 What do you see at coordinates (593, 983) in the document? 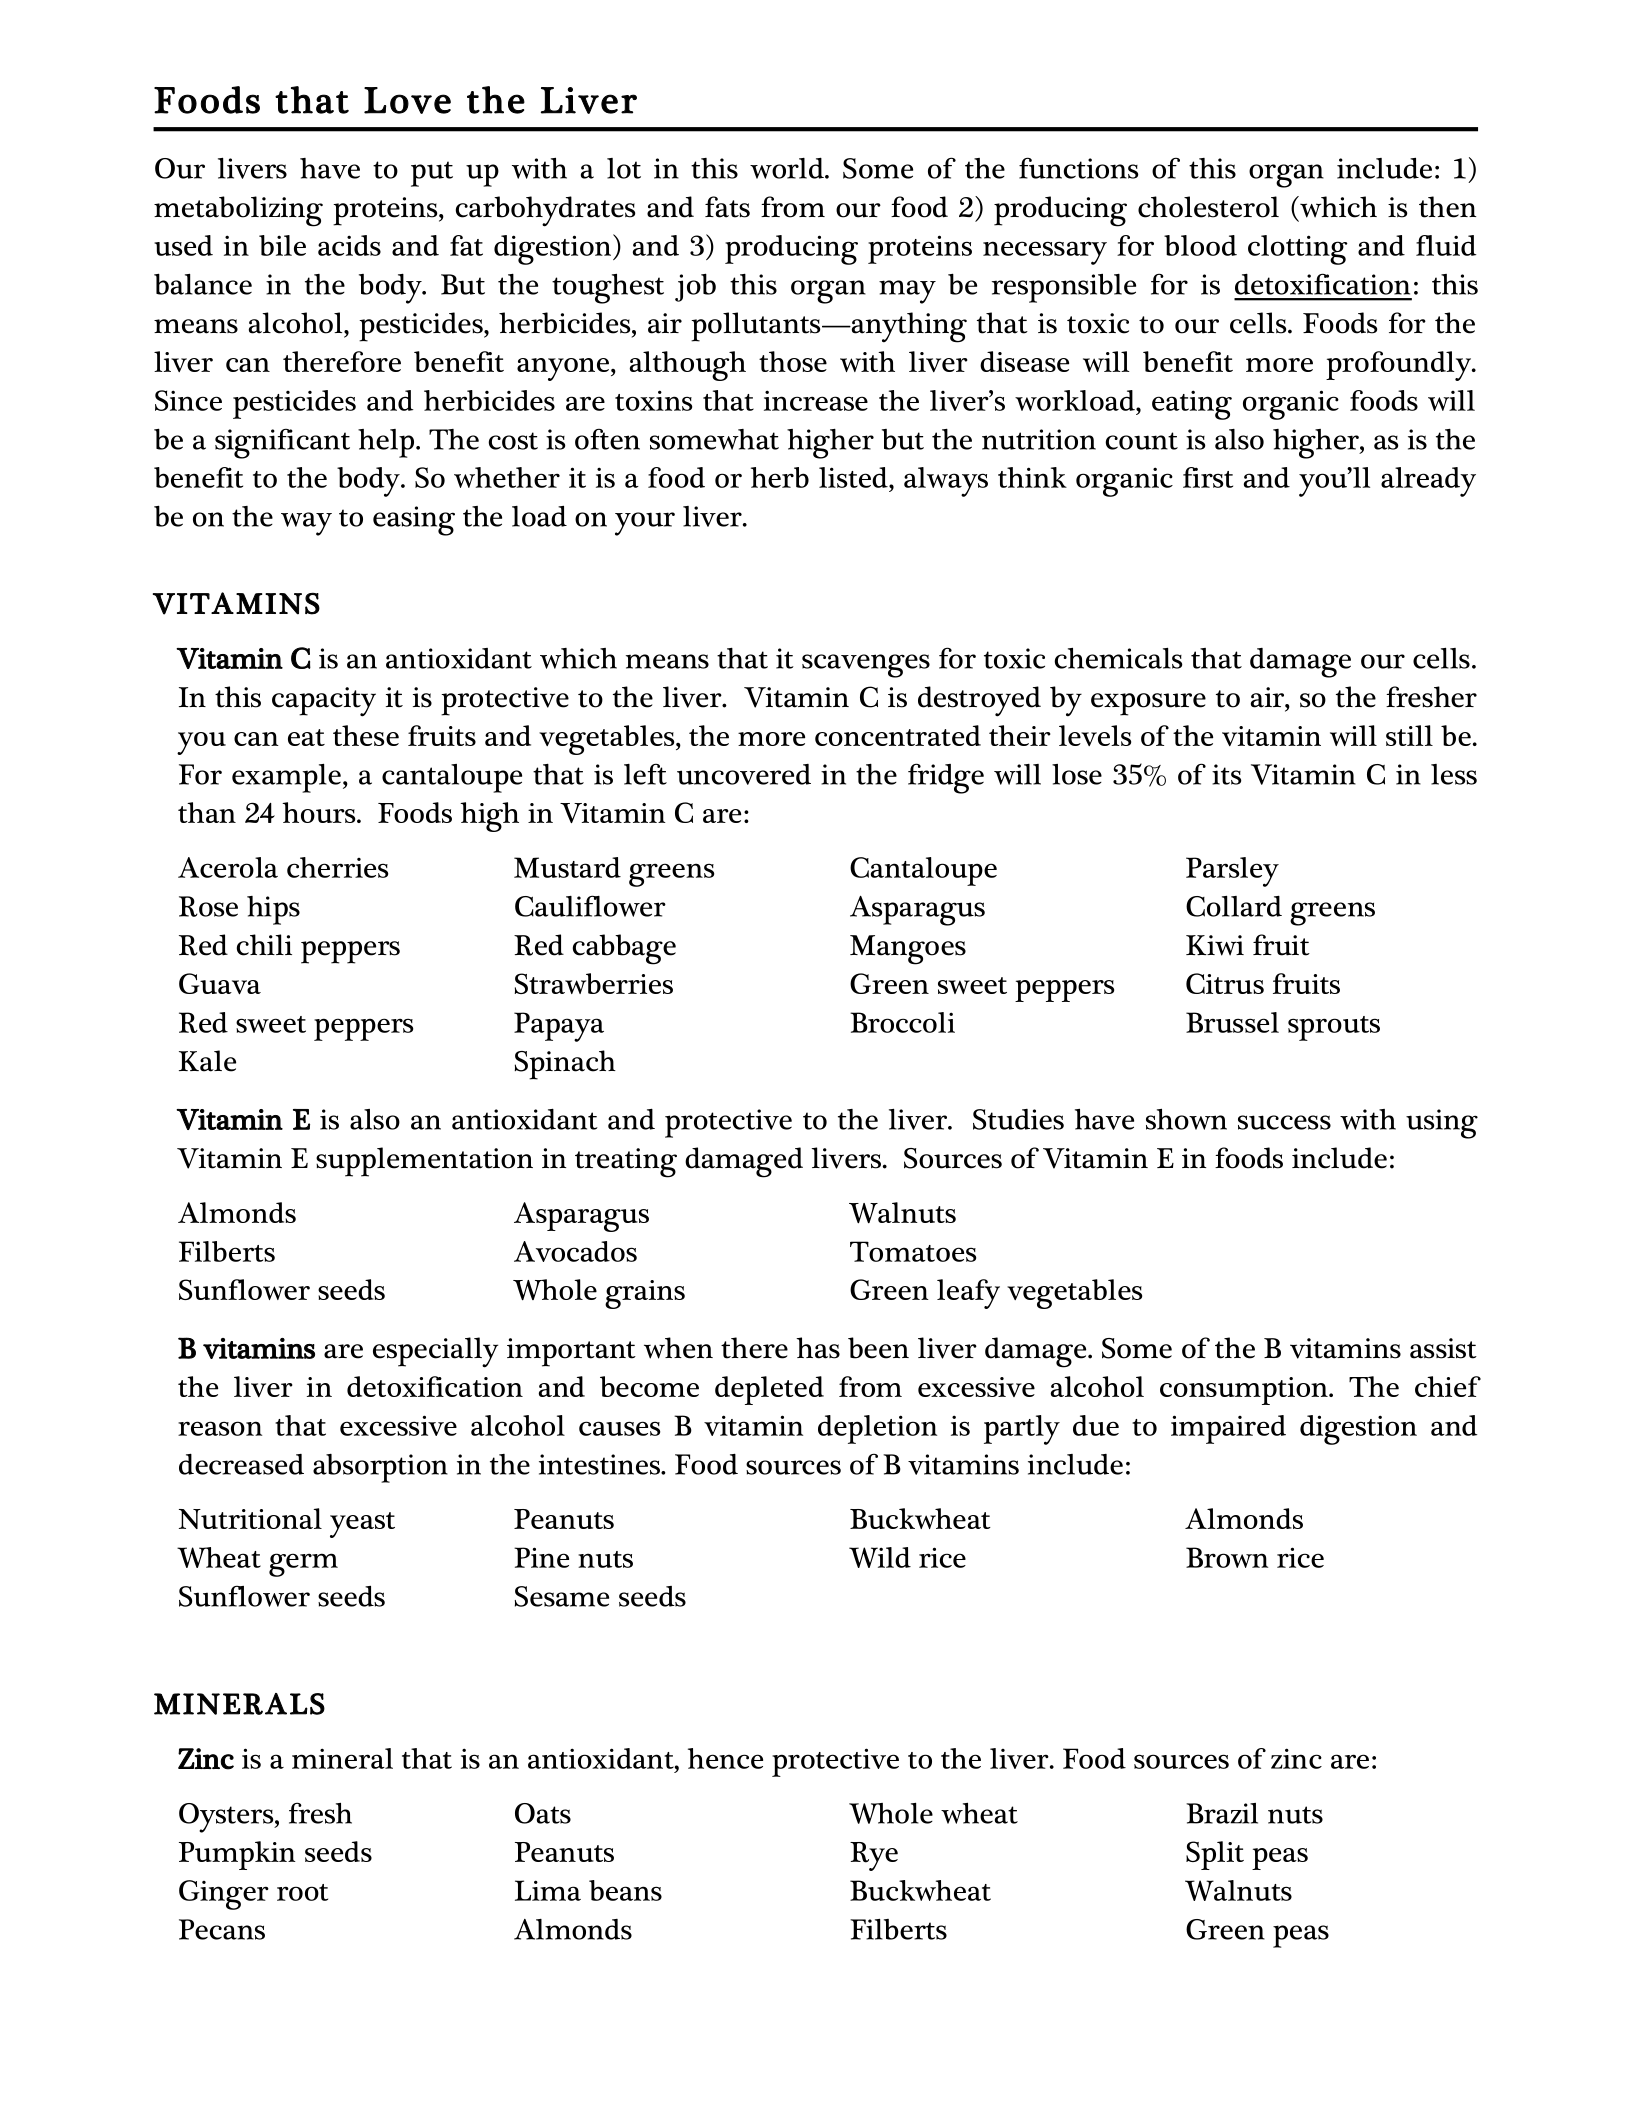
I see `Strawberries` at bounding box center [593, 983].
